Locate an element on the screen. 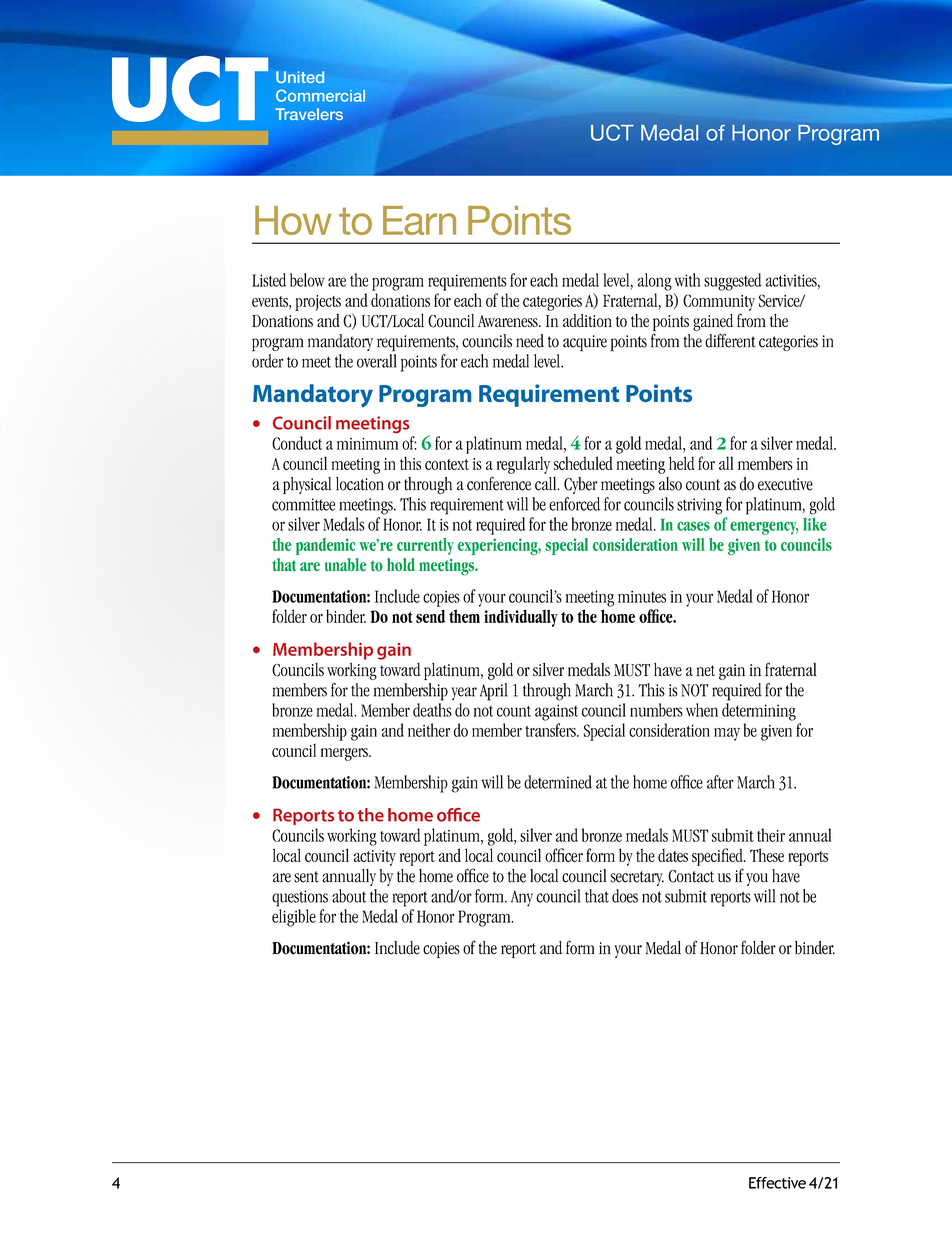  location is located at coordinates (360, 484).
